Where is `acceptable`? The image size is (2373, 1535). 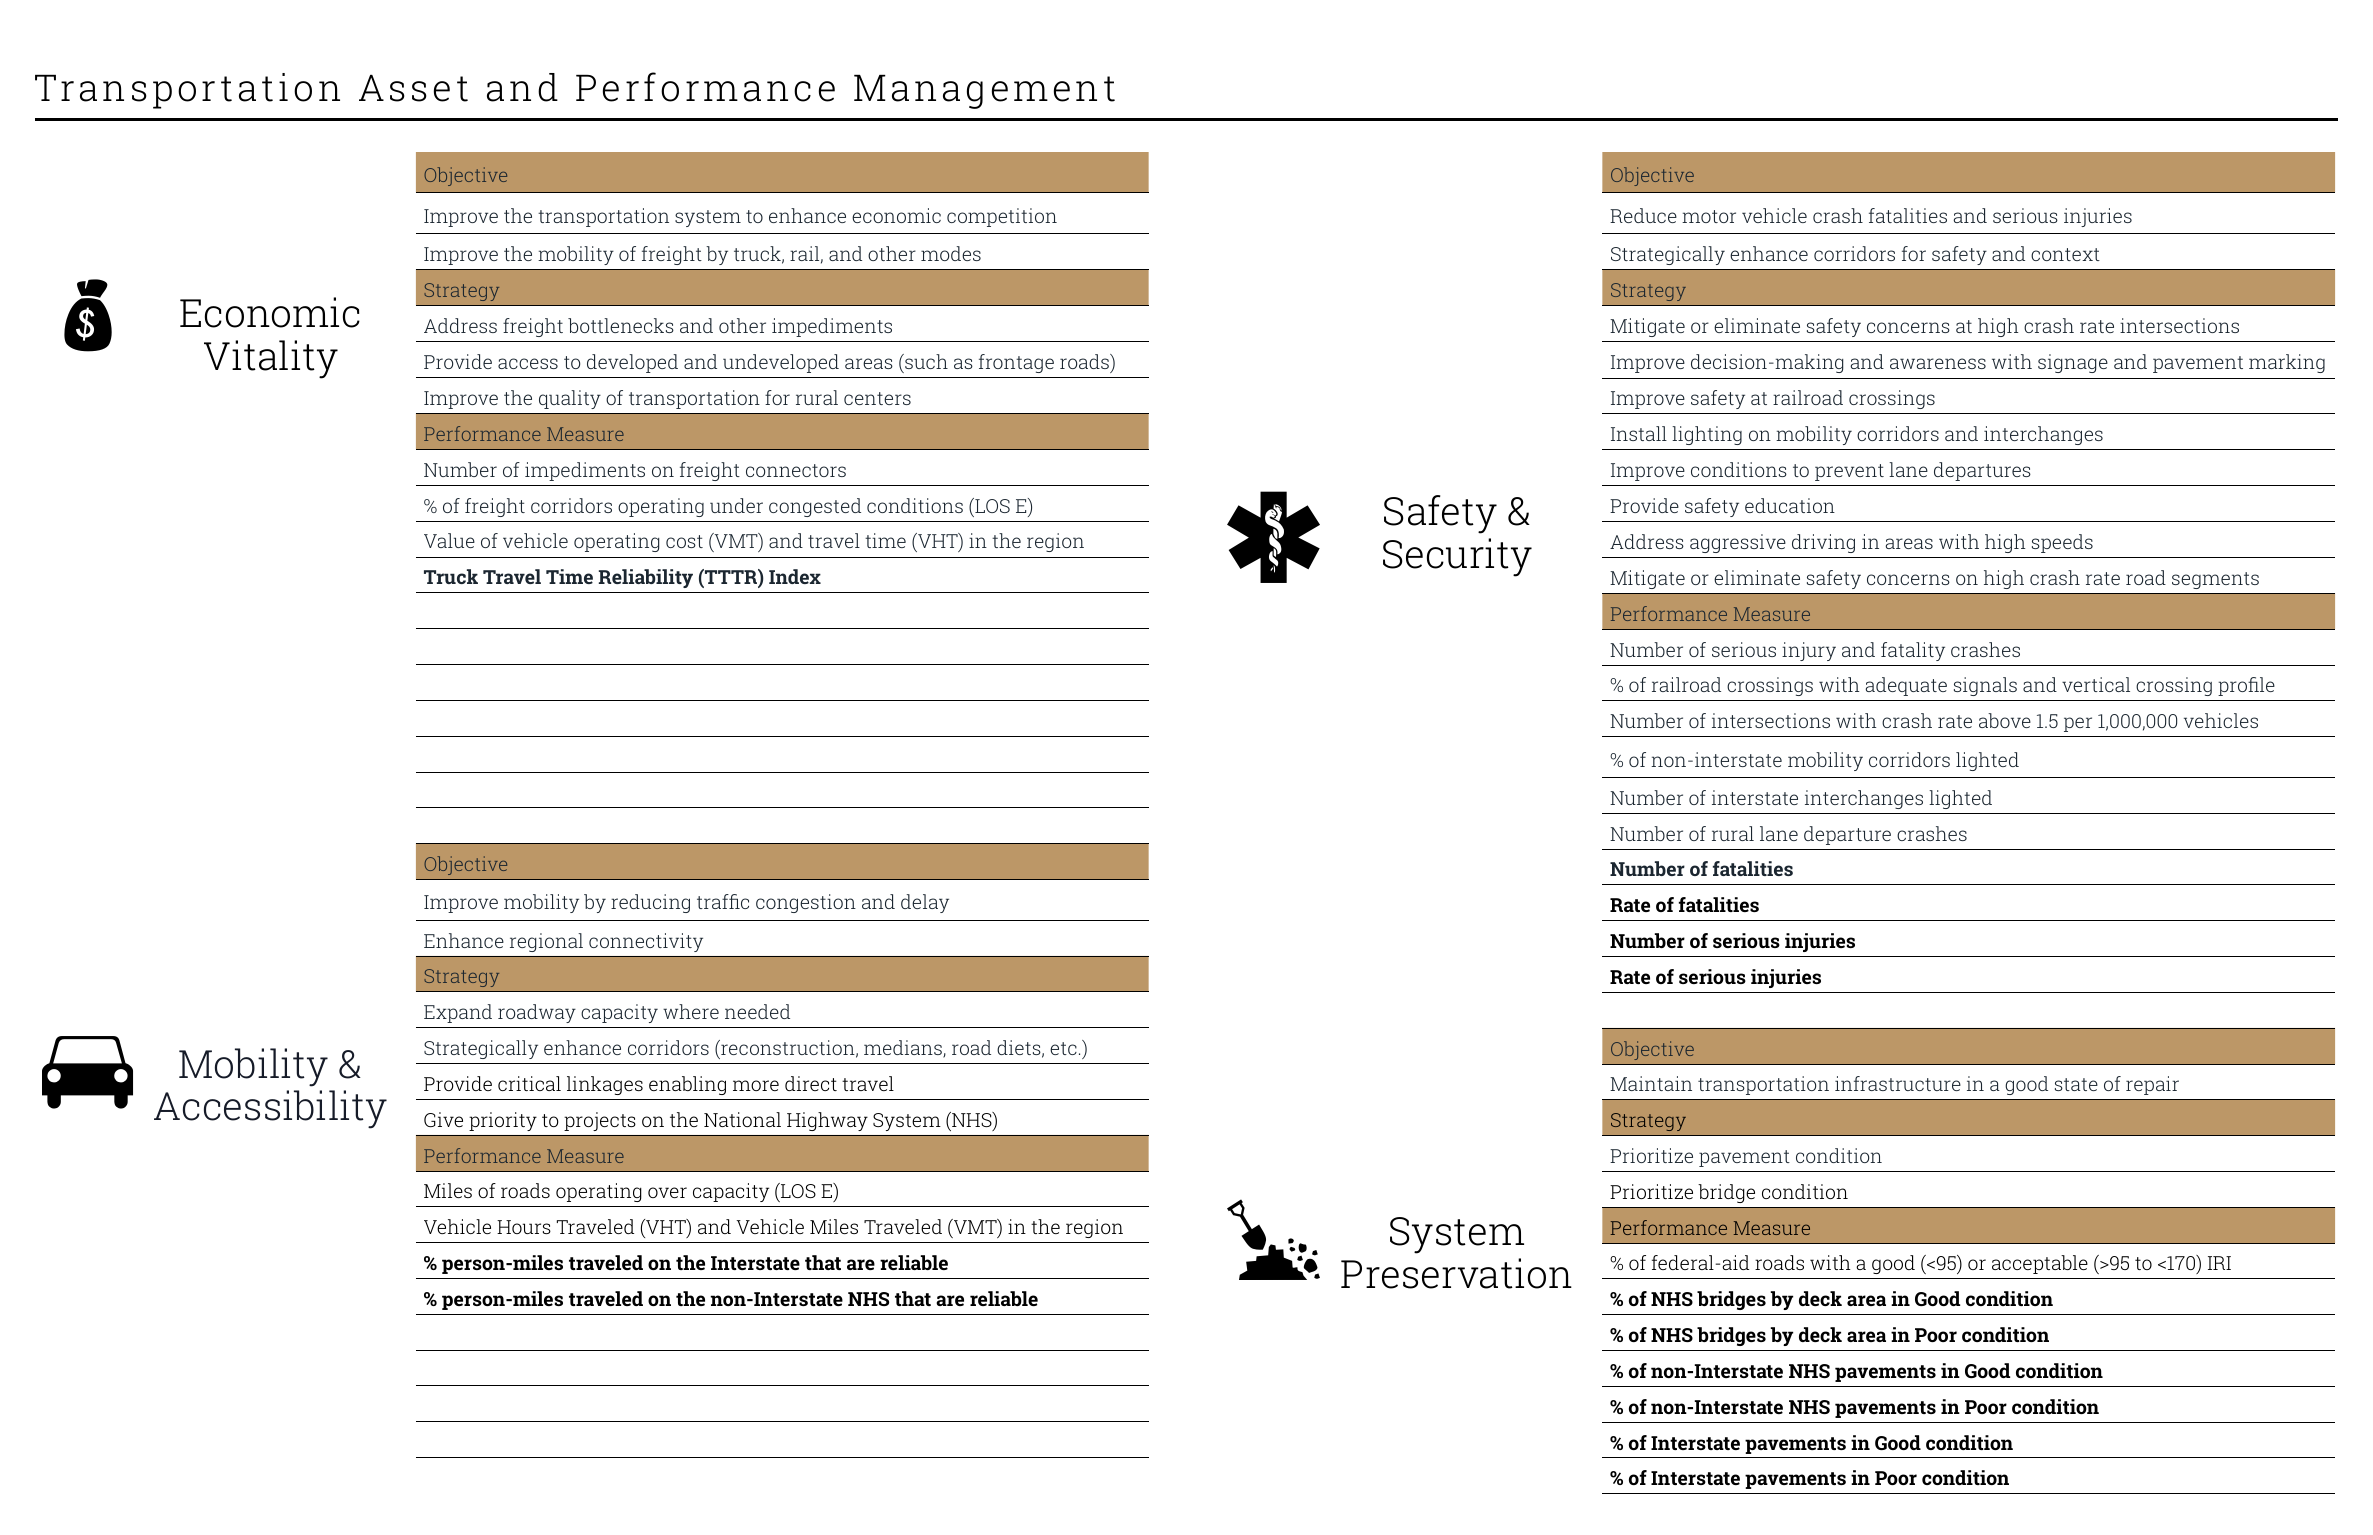
acceptable is located at coordinates (2040, 1264).
